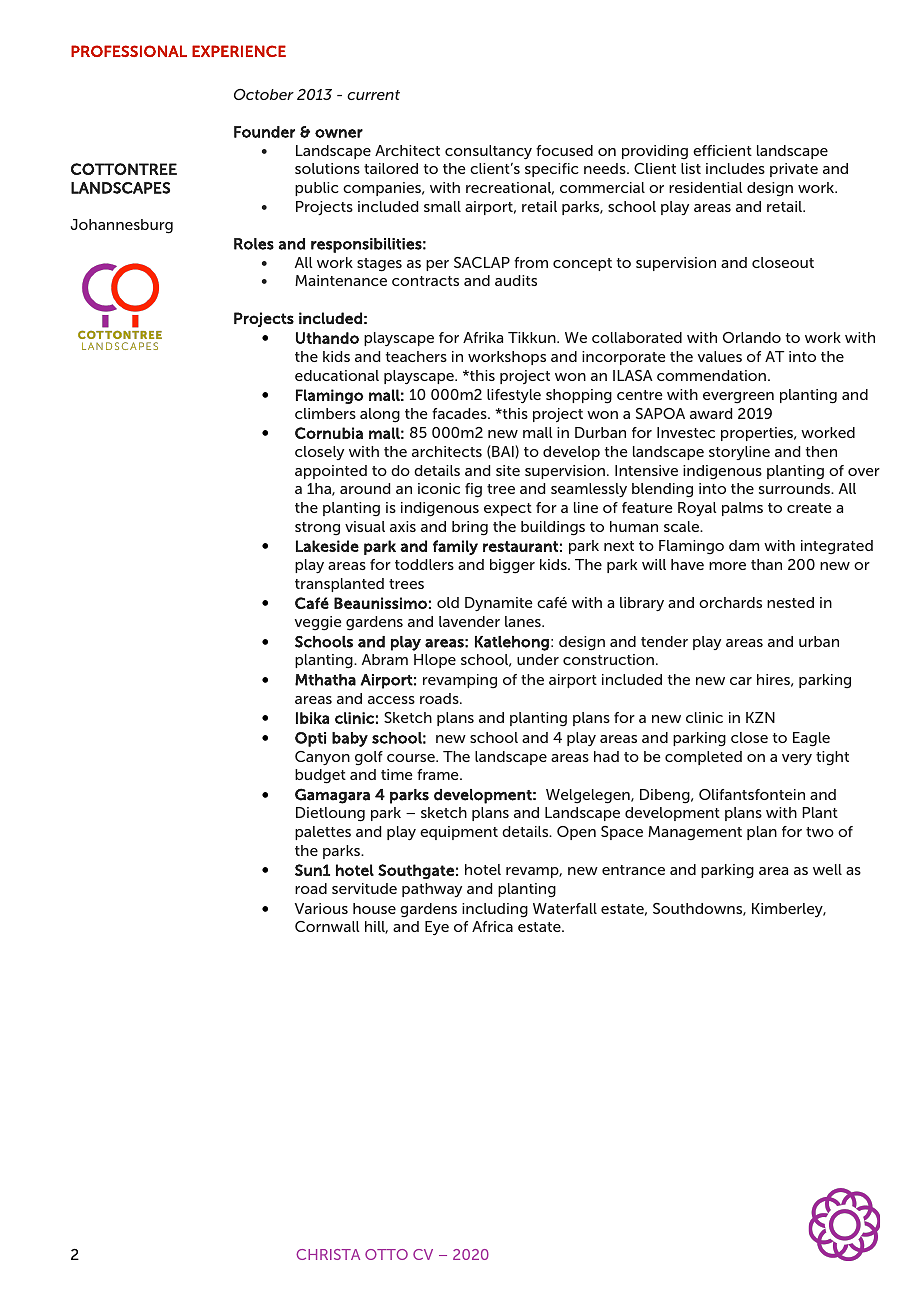 This screenshot has width=924, height=1308. I want to click on EXPERIENCE, so click(239, 51).
